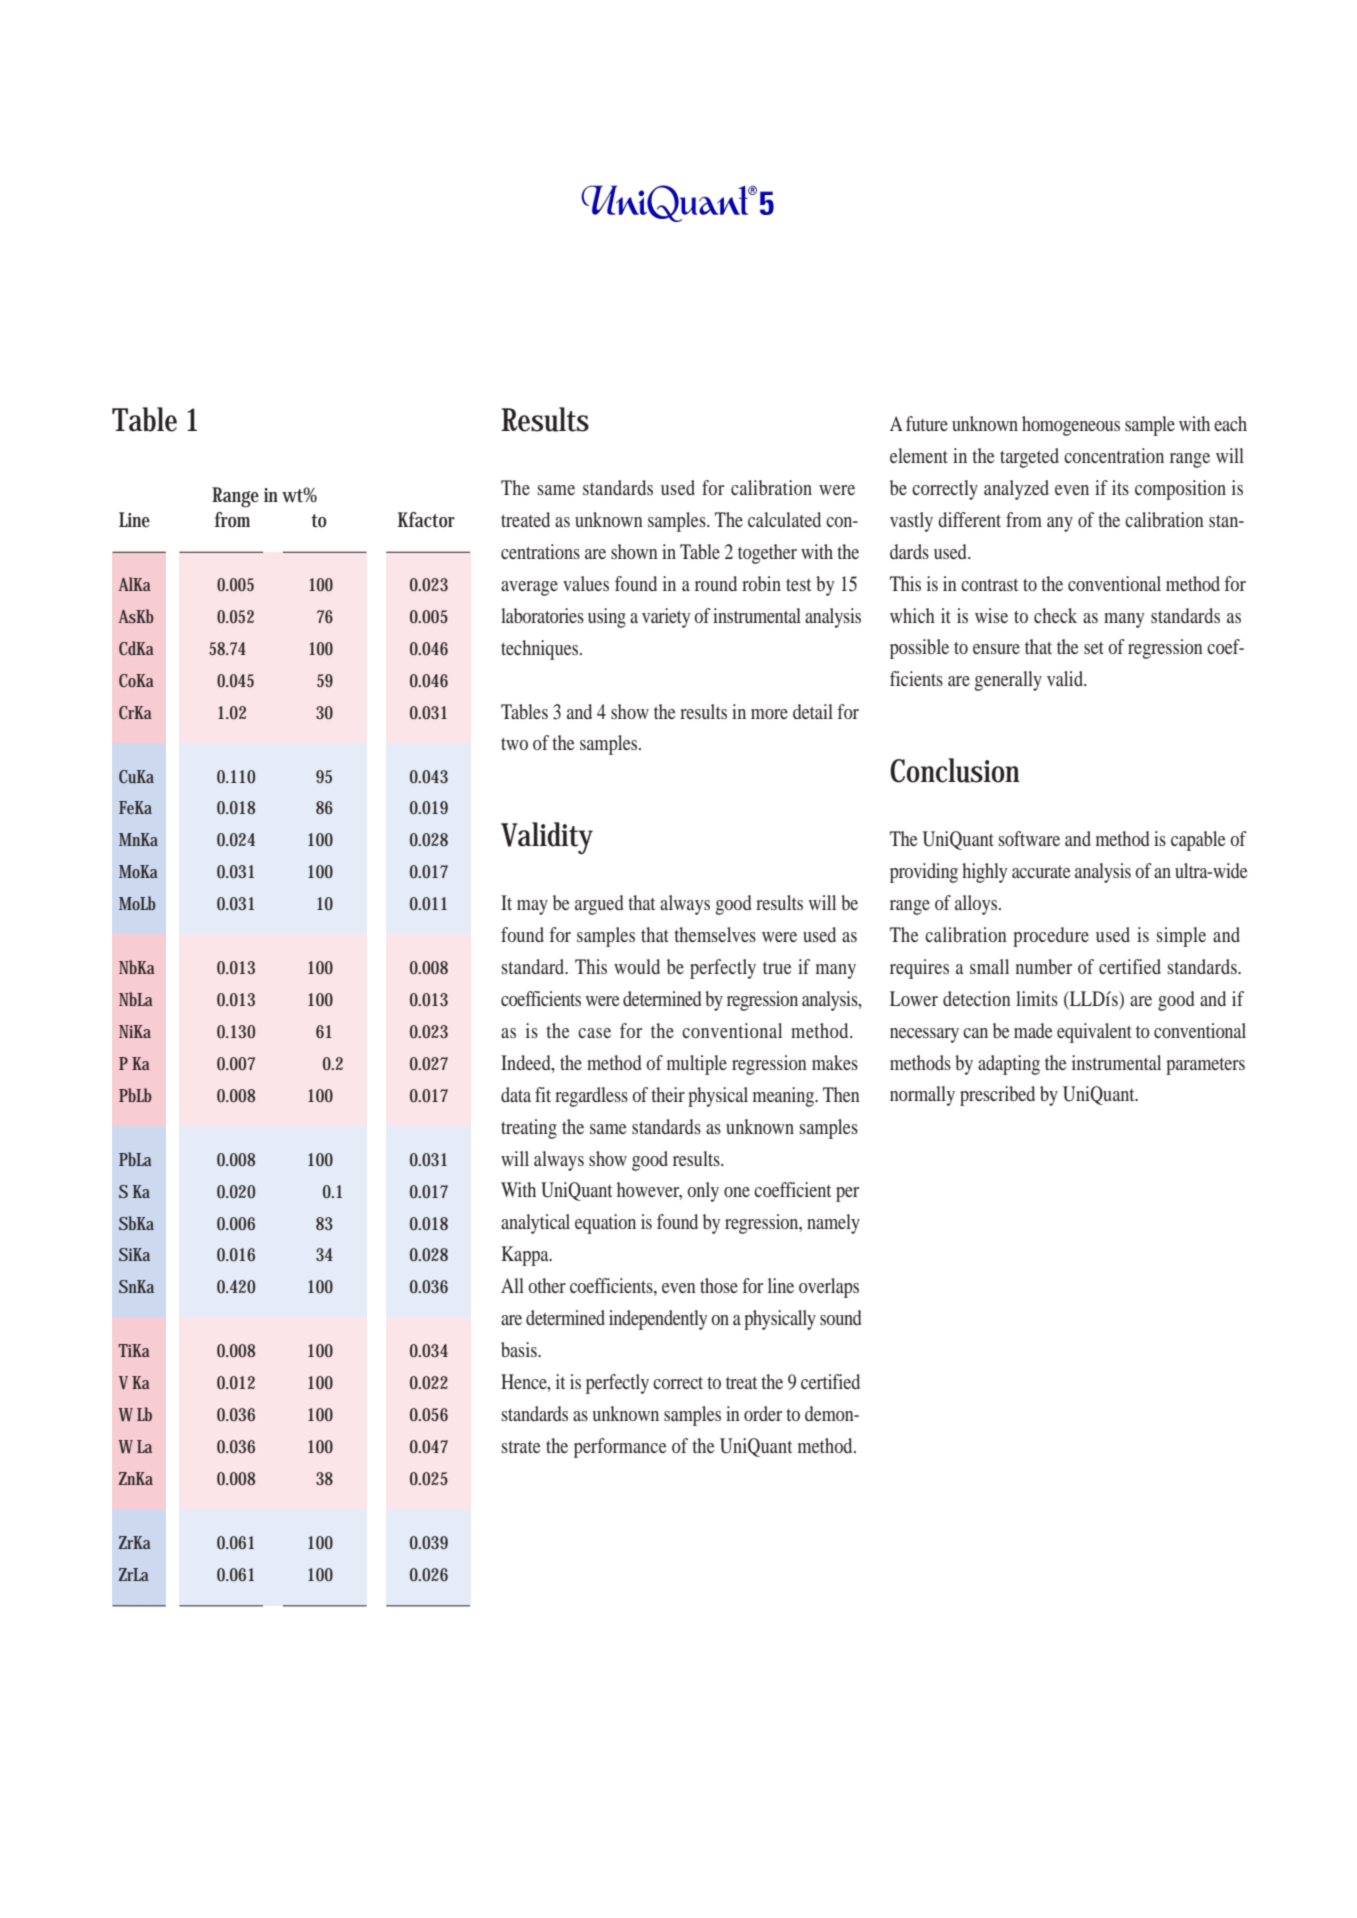 This image has width=1357, height=1918. I want to click on equation, so click(605, 1224).
